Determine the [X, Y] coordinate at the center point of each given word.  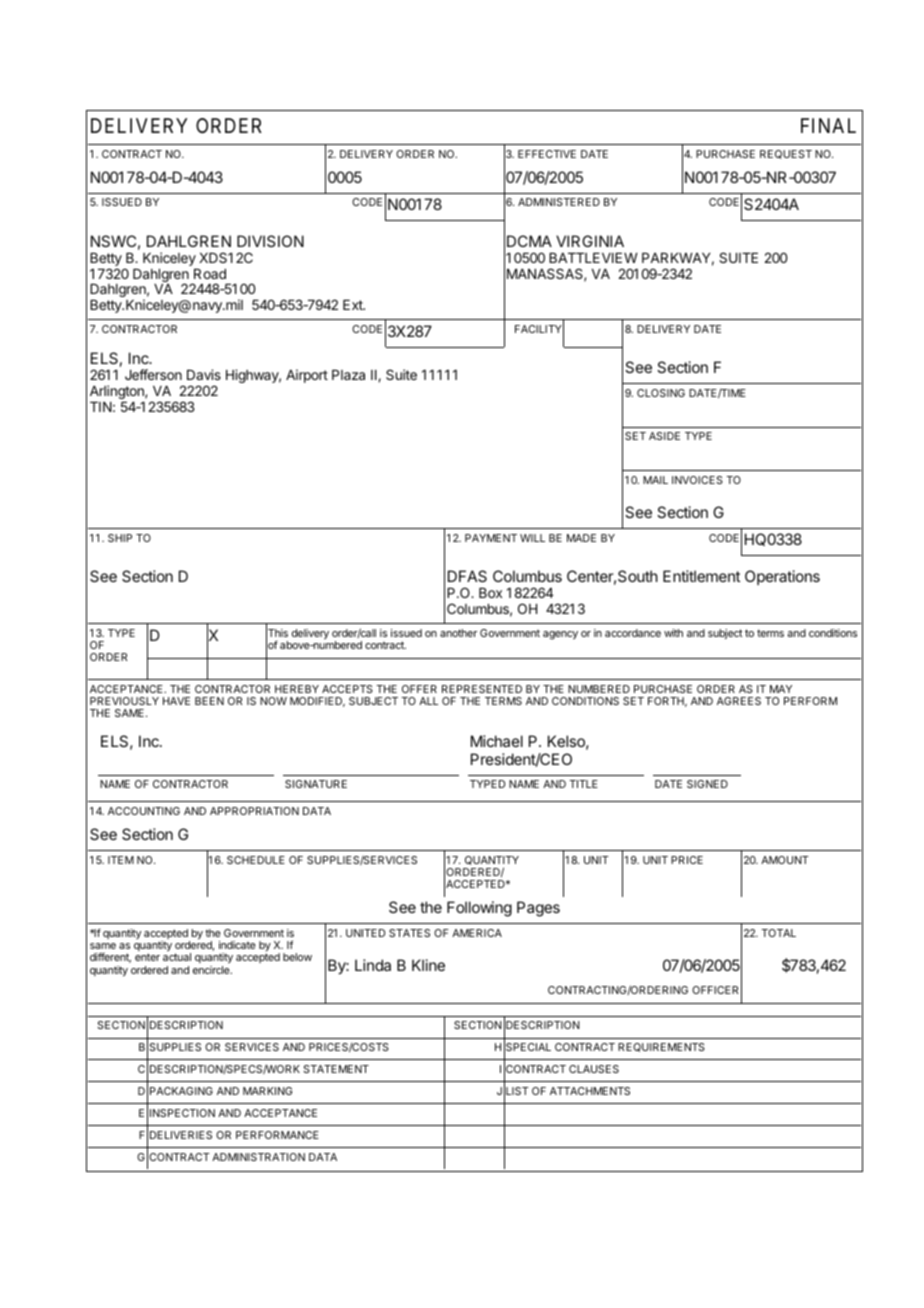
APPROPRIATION [254, 811]
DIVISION [270, 241]
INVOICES [697, 480]
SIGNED [707, 784]
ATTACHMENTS [590, 1091]
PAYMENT [491, 538]
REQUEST [786, 154]
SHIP [120, 538]
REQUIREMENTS [661, 1047]
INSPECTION [182, 1113]
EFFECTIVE [547, 154]
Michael [497, 741]
